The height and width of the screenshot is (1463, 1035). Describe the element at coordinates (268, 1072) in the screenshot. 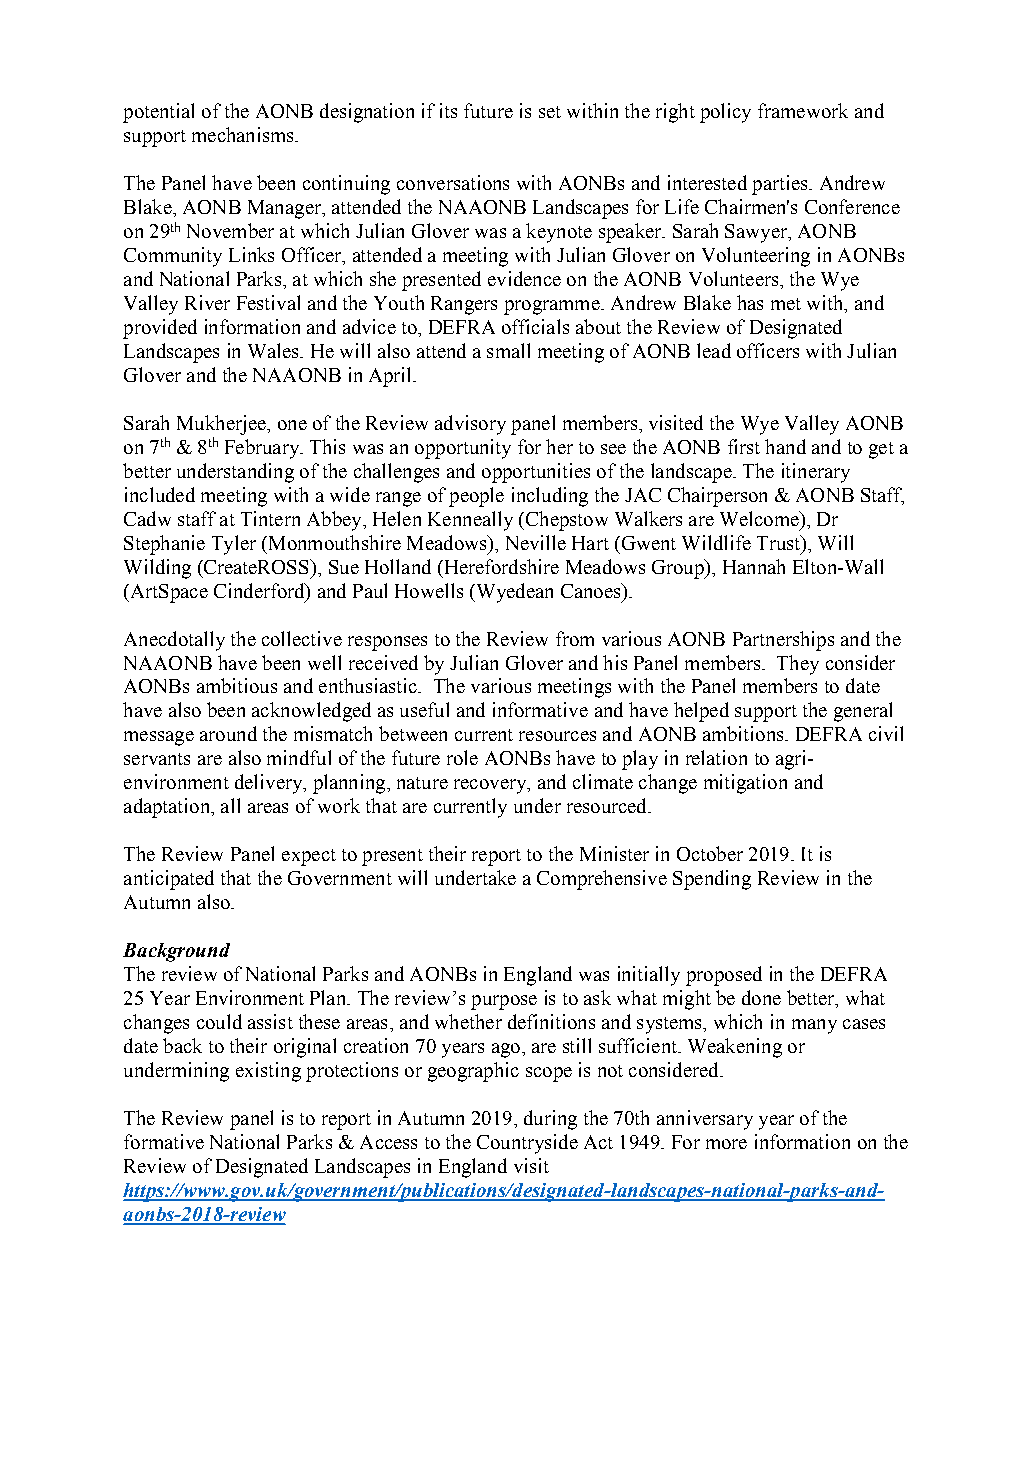

I see `existing` at that location.
